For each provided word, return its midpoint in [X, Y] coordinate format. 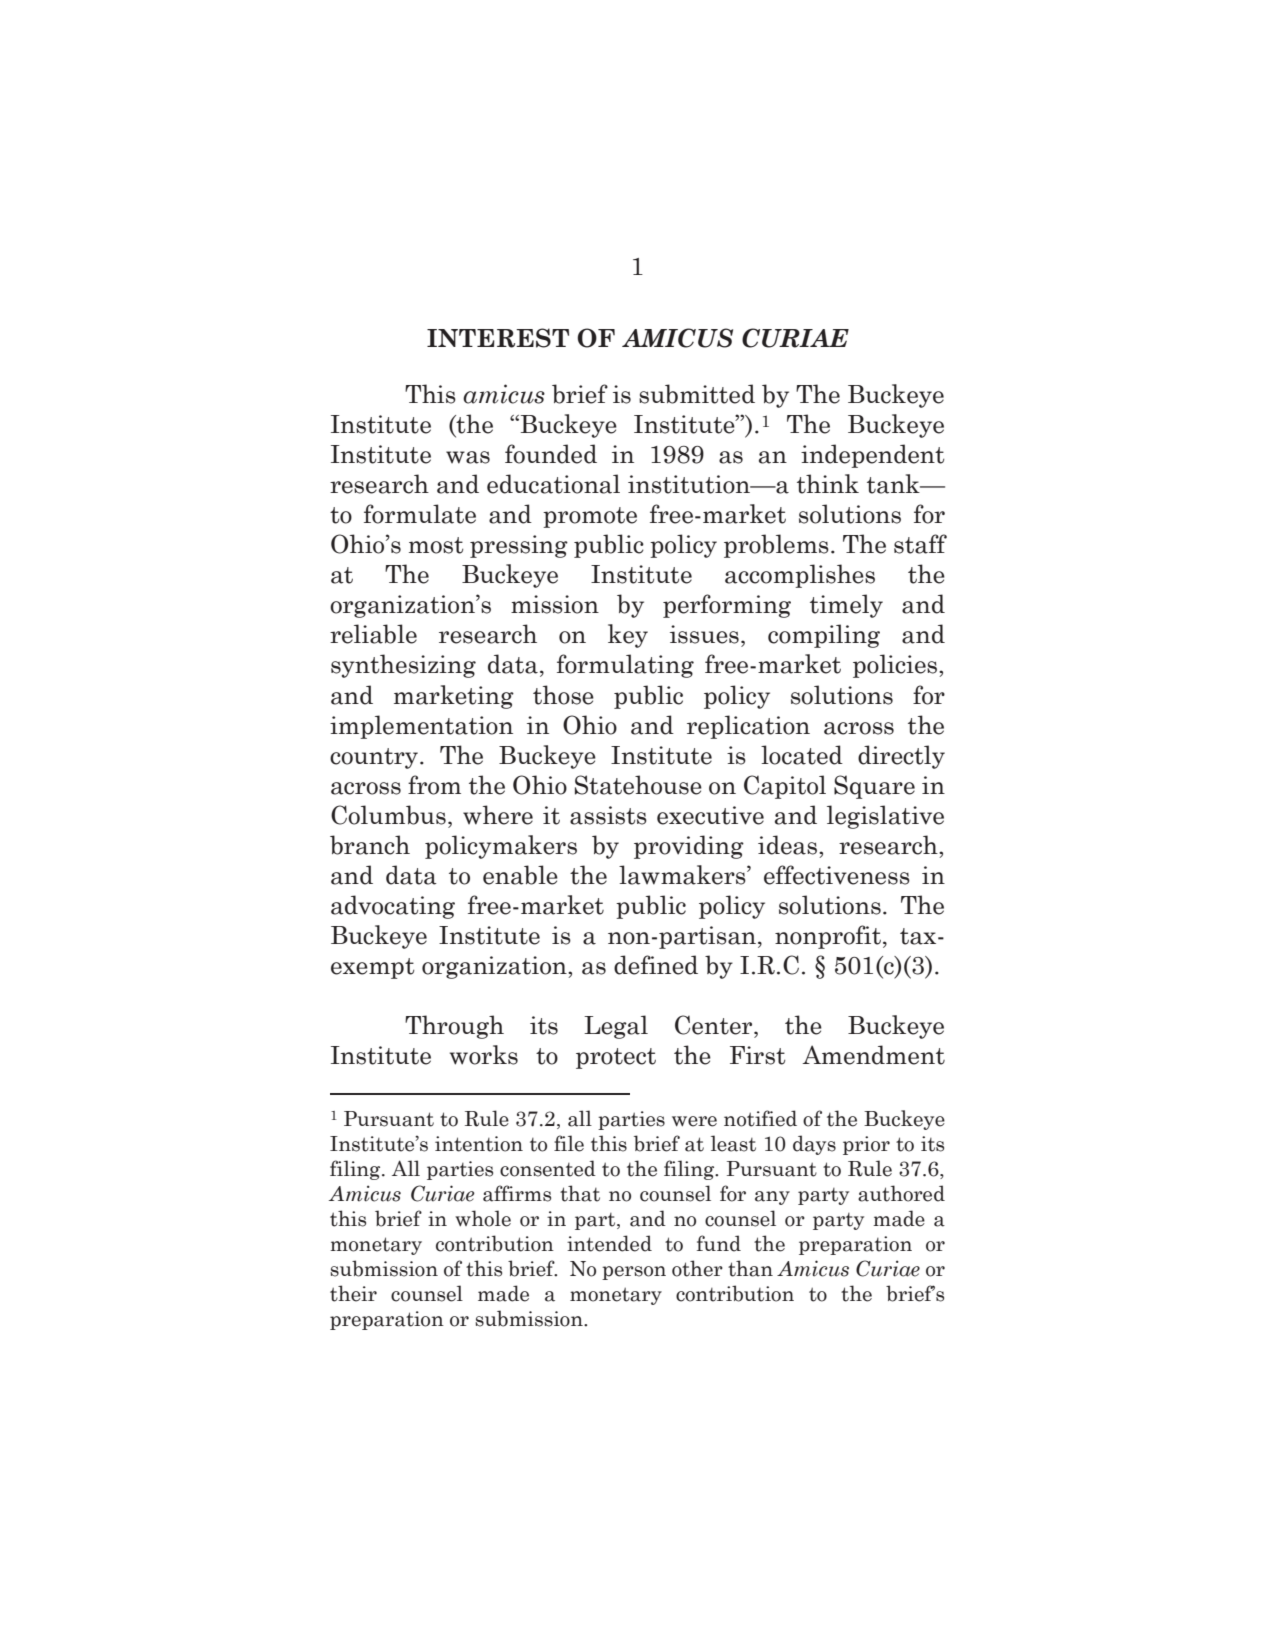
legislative [885, 817]
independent [873, 456]
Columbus [388, 815]
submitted [697, 394]
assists [608, 815]
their [353, 1293]
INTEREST [498, 338]
